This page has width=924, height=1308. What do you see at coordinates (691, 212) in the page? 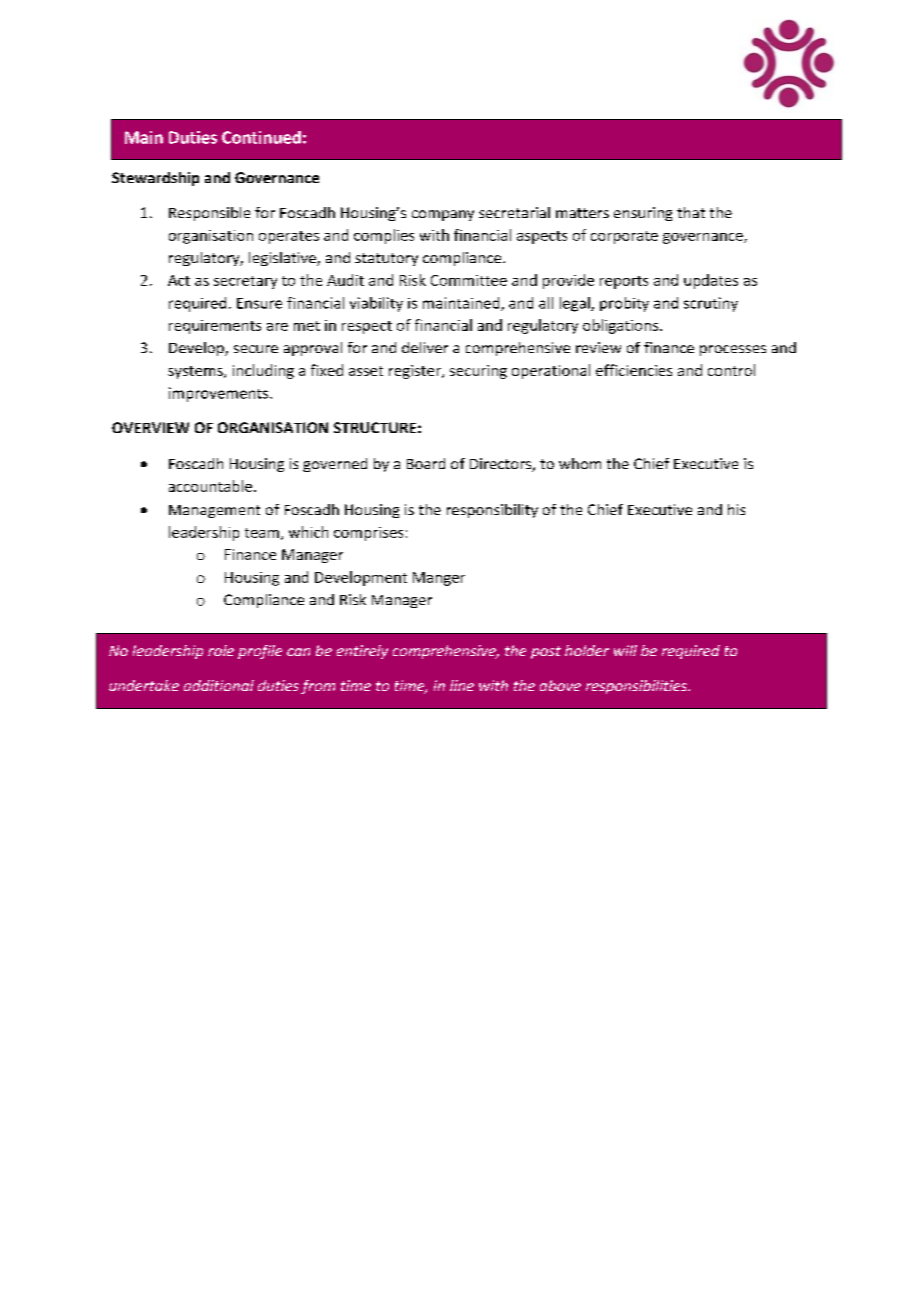
I see `that` at bounding box center [691, 212].
